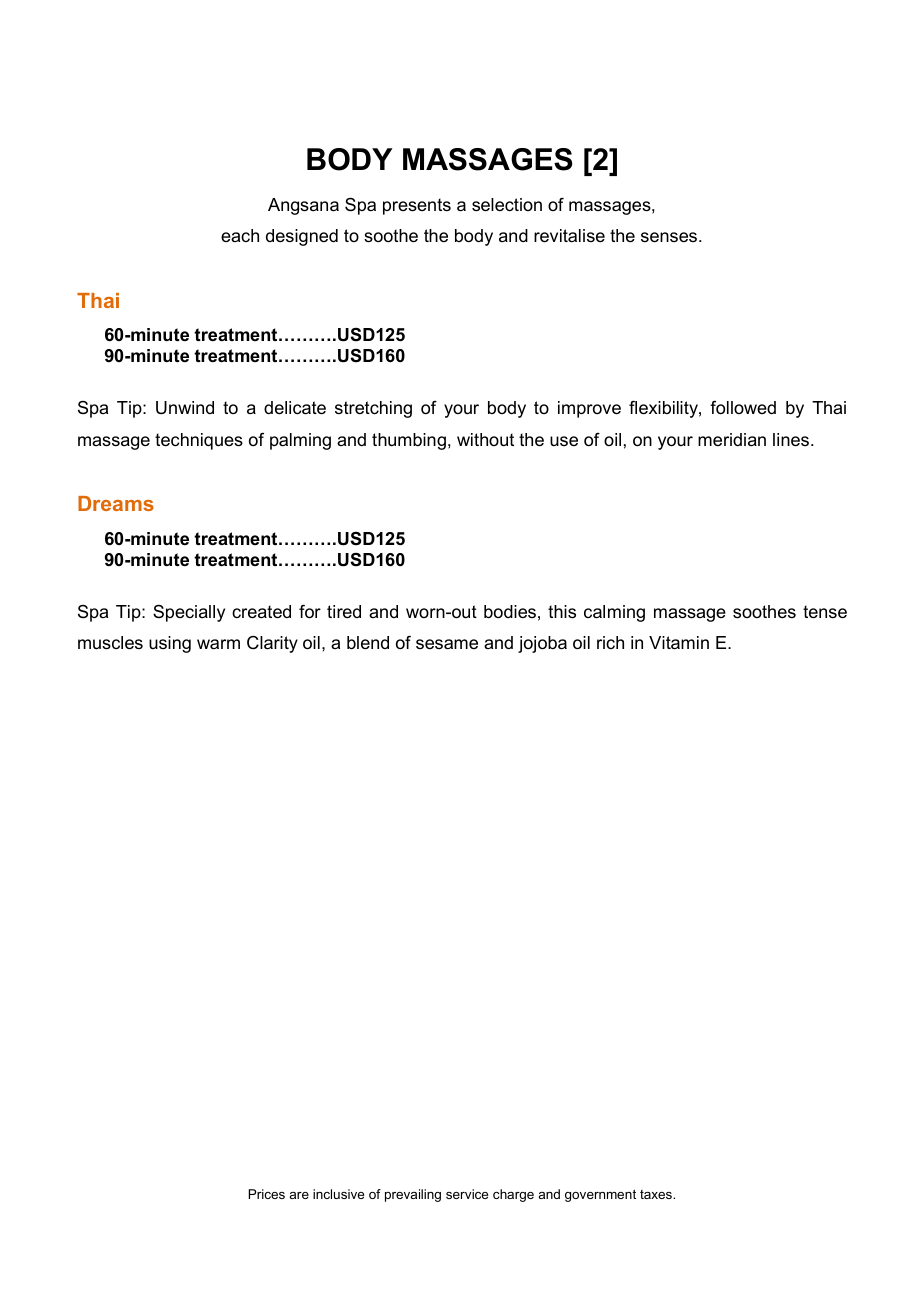 The width and height of the image is (924, 1308). I want to click on service, so click(467, 1194).
